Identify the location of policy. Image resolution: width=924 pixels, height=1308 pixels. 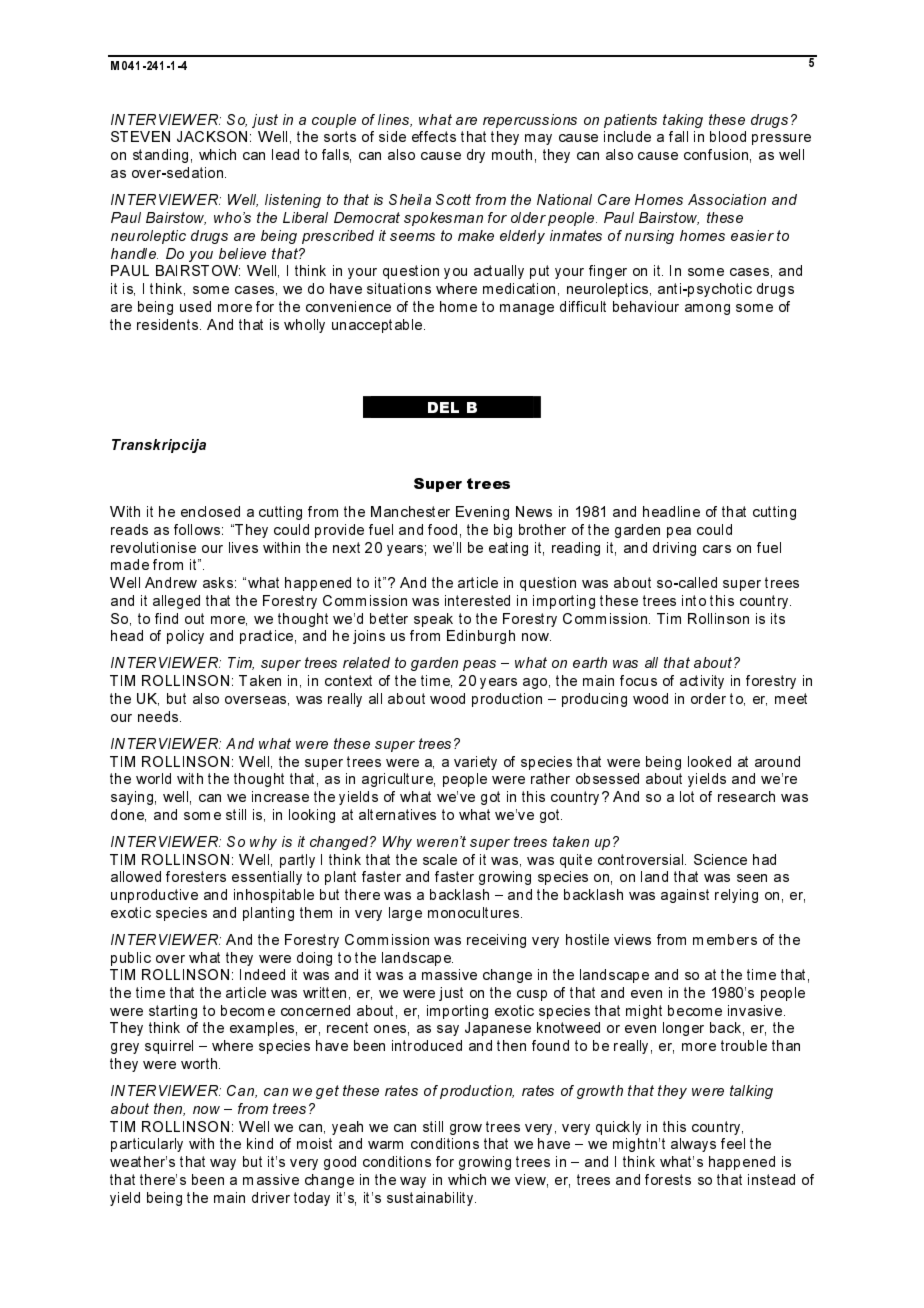
(185, 637).
